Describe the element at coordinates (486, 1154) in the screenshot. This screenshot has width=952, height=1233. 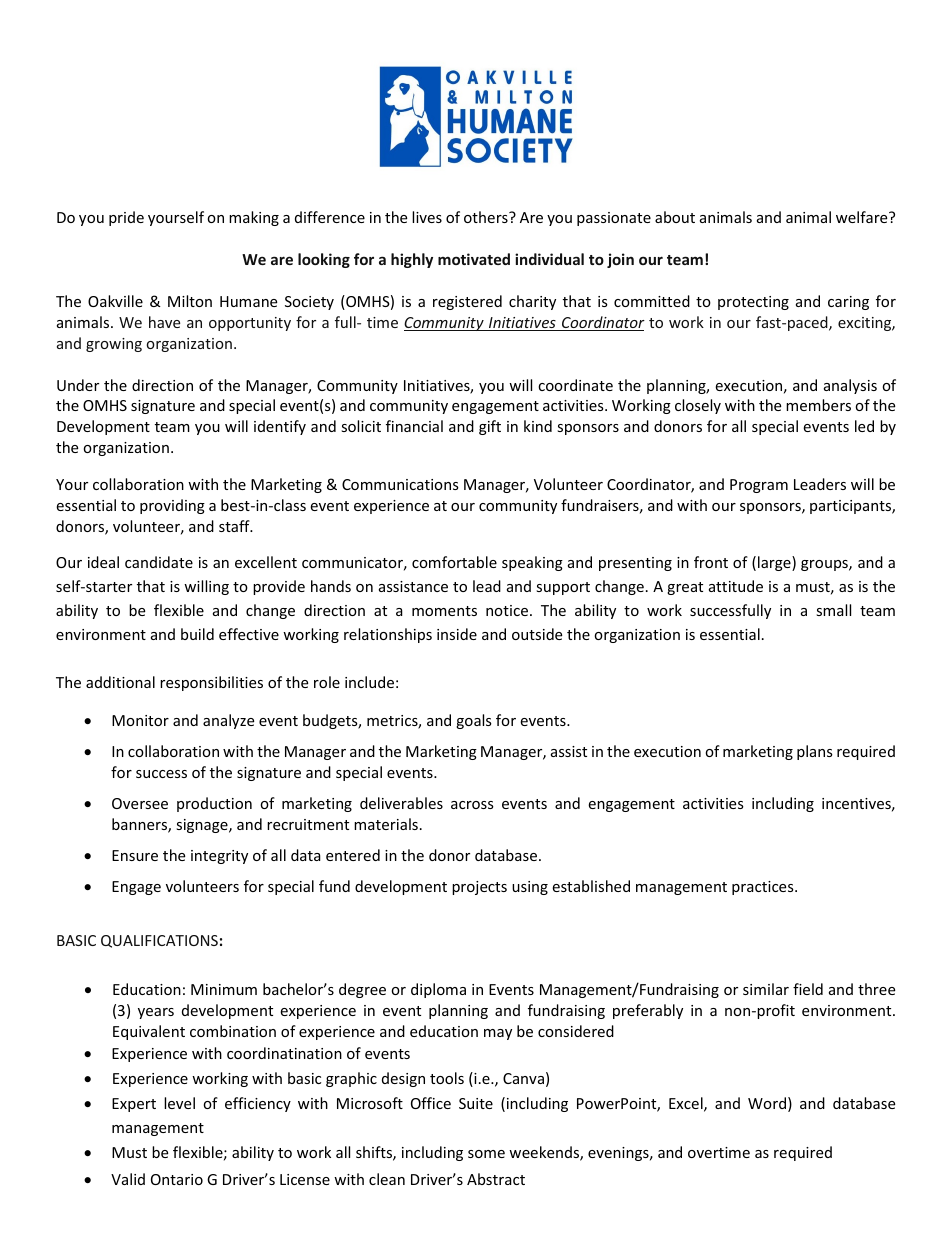
I see `some` at that location.
